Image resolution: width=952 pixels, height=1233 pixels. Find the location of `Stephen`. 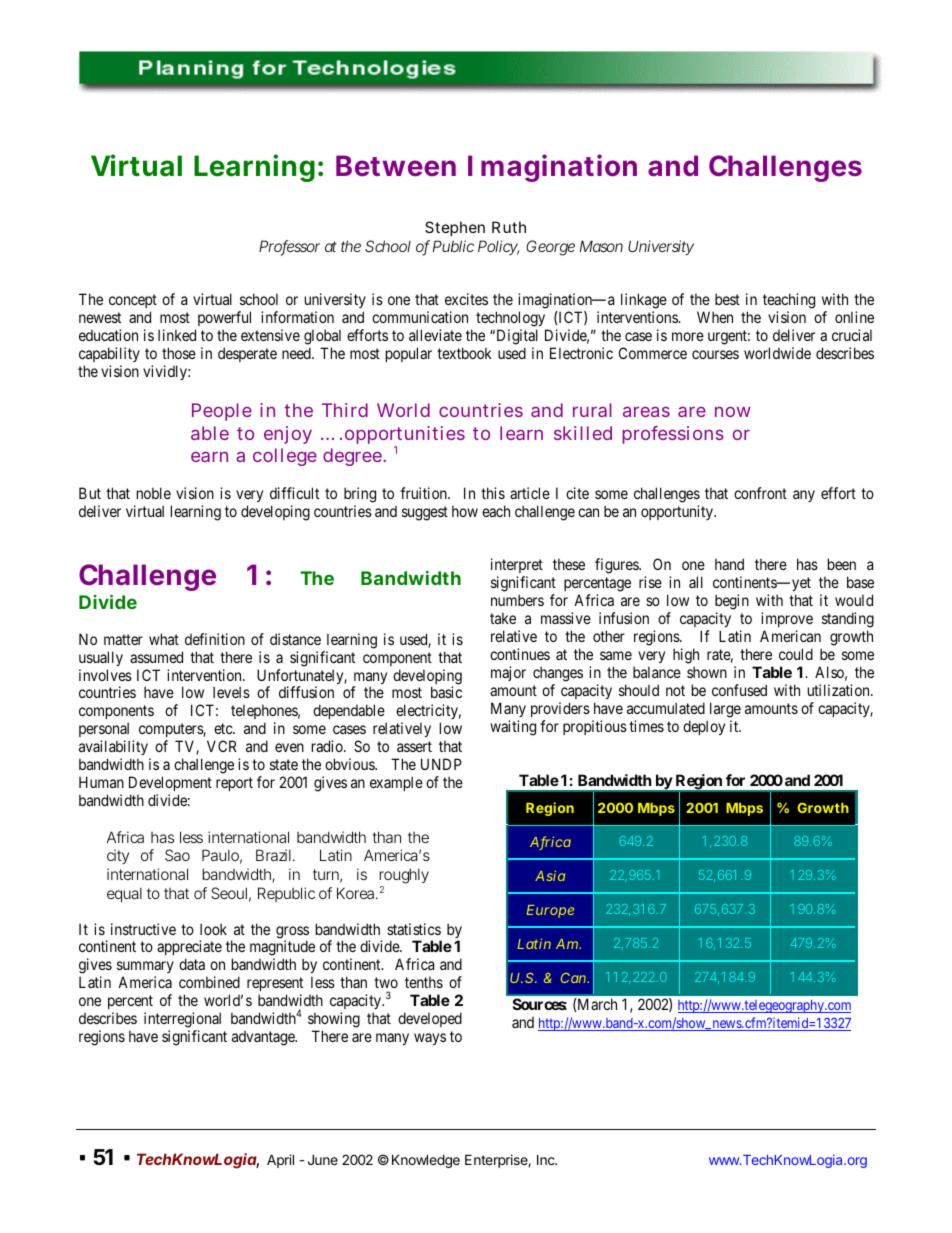

Stephen is located at coordinates (455, 228).
